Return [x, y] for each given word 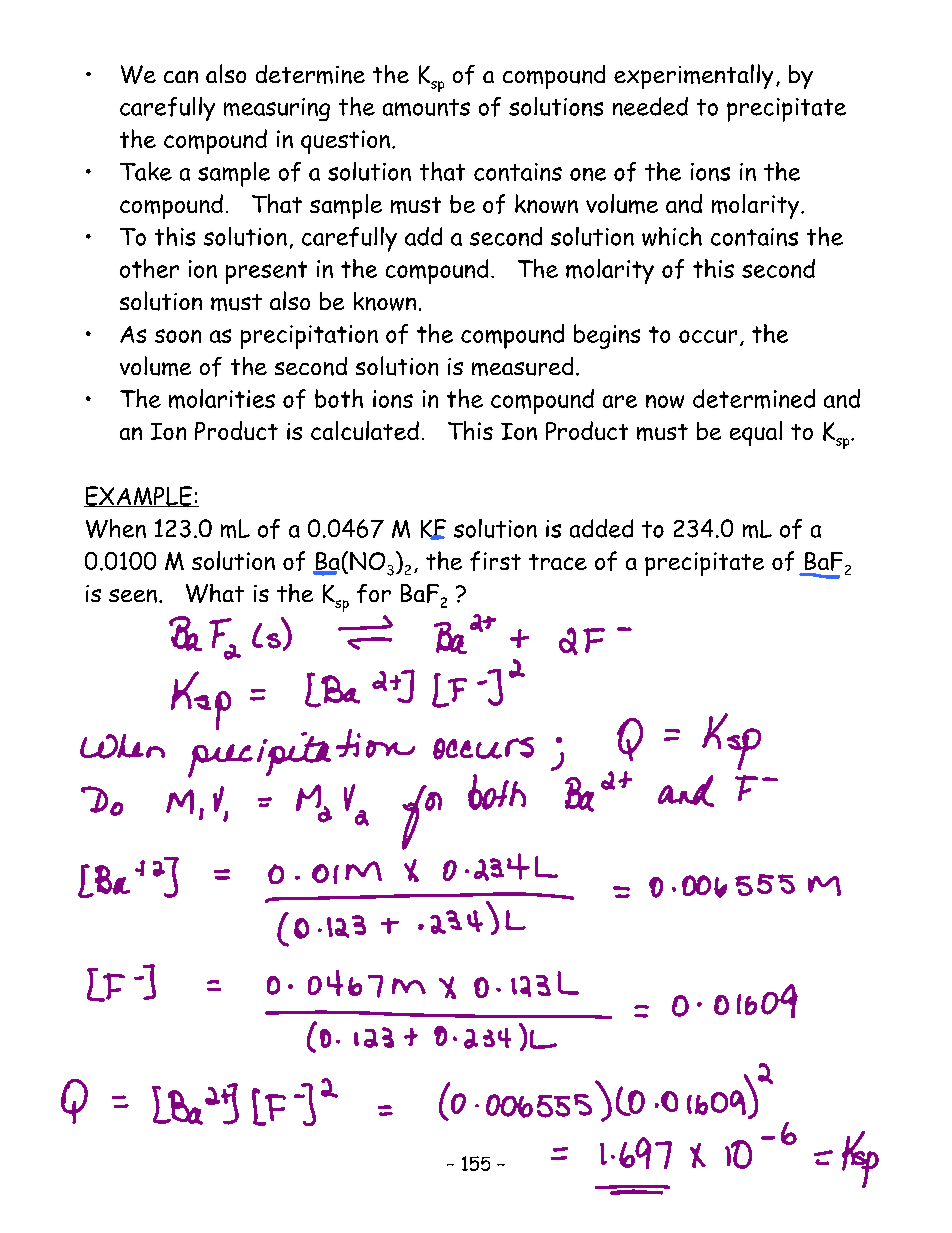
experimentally [693, 76]
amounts [426, 107]
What [215, 593]
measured [522, 366]
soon [178, 336]
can [181, 76]
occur [708, 336]
